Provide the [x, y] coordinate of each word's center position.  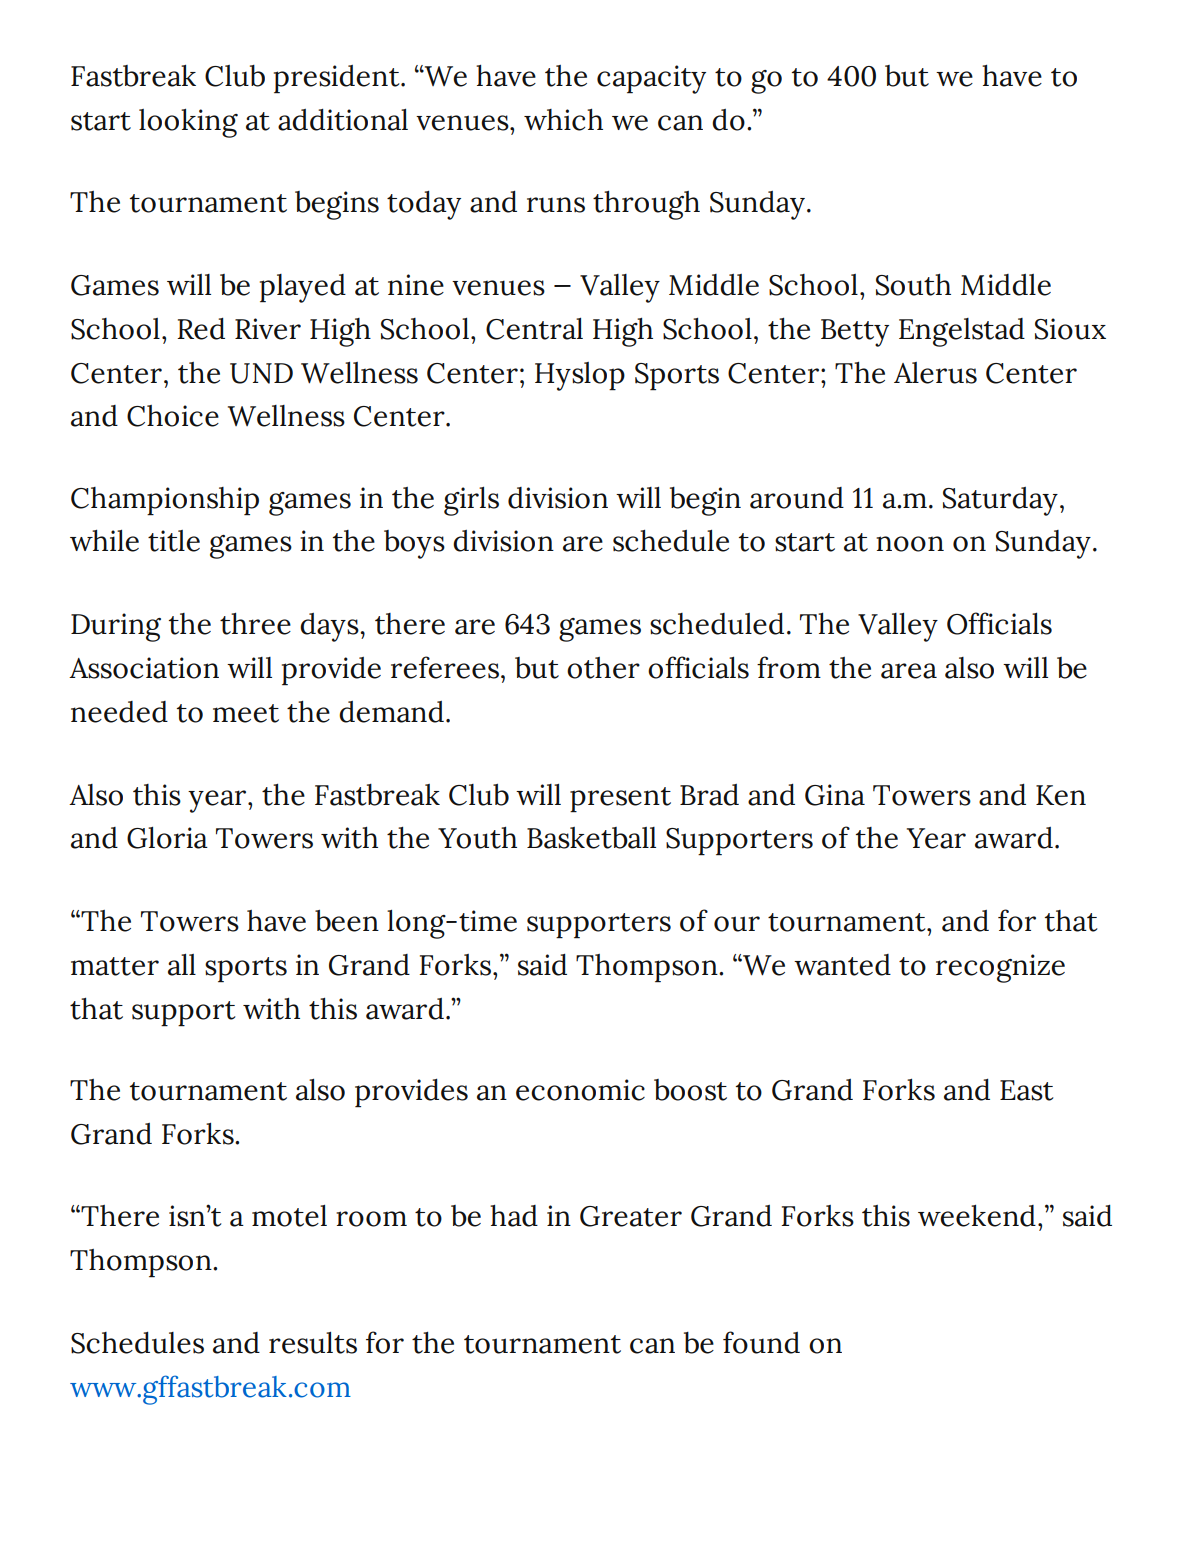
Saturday [1000, 501]
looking [188, 123]
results [313, 1343]
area [909, 671]
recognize [1000, 968]
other [603, 668]
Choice [173, 416]
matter [115, 966]
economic [580, 1090]
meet [246, 713]
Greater [631, 1216]
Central [534, 329]
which [563, 120]
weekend [977, 1216]
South [913, 285]
